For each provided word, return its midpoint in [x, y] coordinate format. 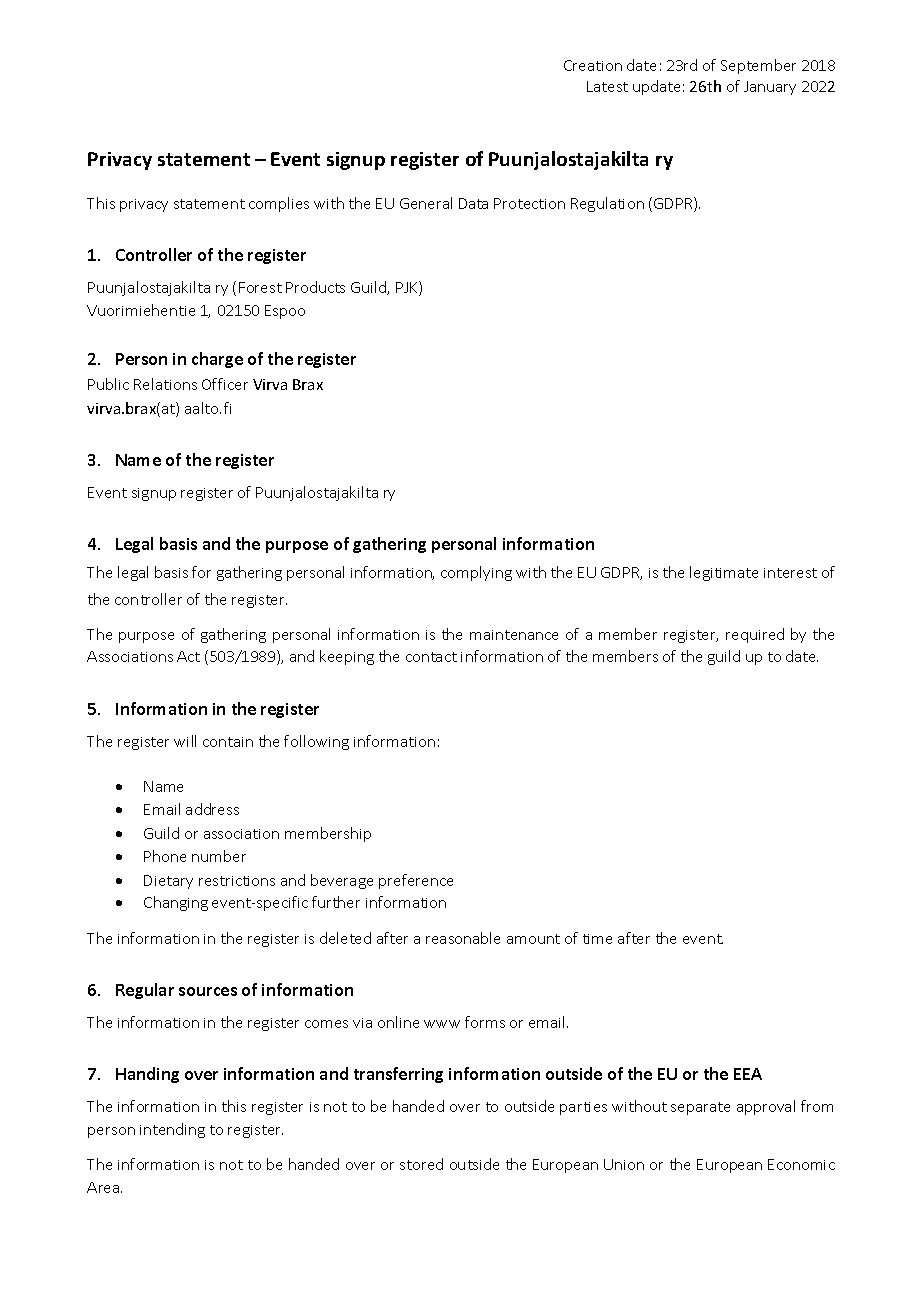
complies [279, 204]
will [185, 741]
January [770, 88]
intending [172, 1130]
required [755, 635]
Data [473, 203]
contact [431, 657]
